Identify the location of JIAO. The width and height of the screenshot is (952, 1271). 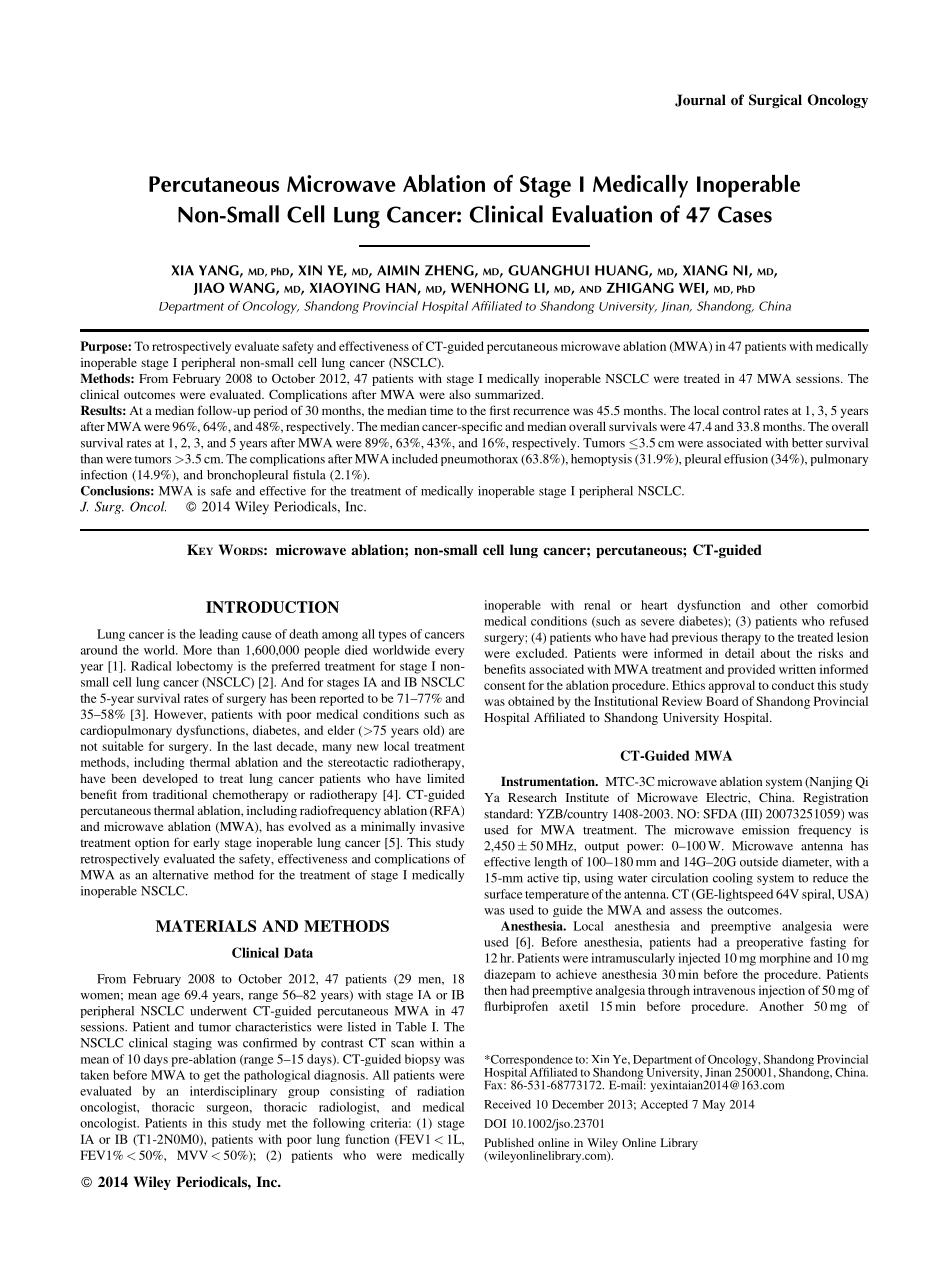
(209, 288).
